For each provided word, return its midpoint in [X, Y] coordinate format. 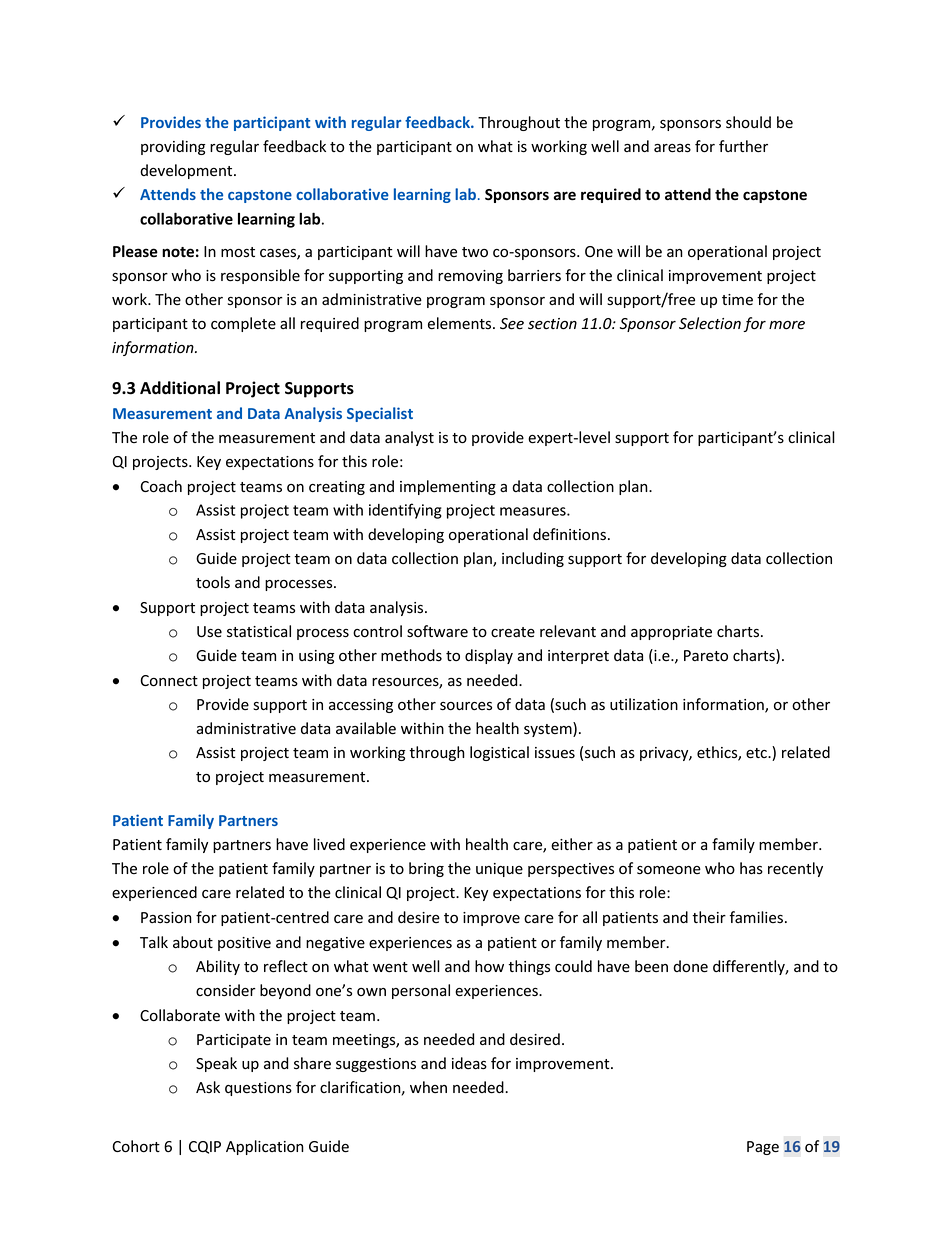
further [743, 146]
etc [757, 753]
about [193, 942]
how [489, 966]
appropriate [671, 633]
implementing [448, 487]
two [475, 252]
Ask [208, 1087]
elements [461, 323]
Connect [169, 681]
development [187, 171]
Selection [710, 323]
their [709, 917]
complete [243, 324]
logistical [499, 753]
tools [213, 582]
